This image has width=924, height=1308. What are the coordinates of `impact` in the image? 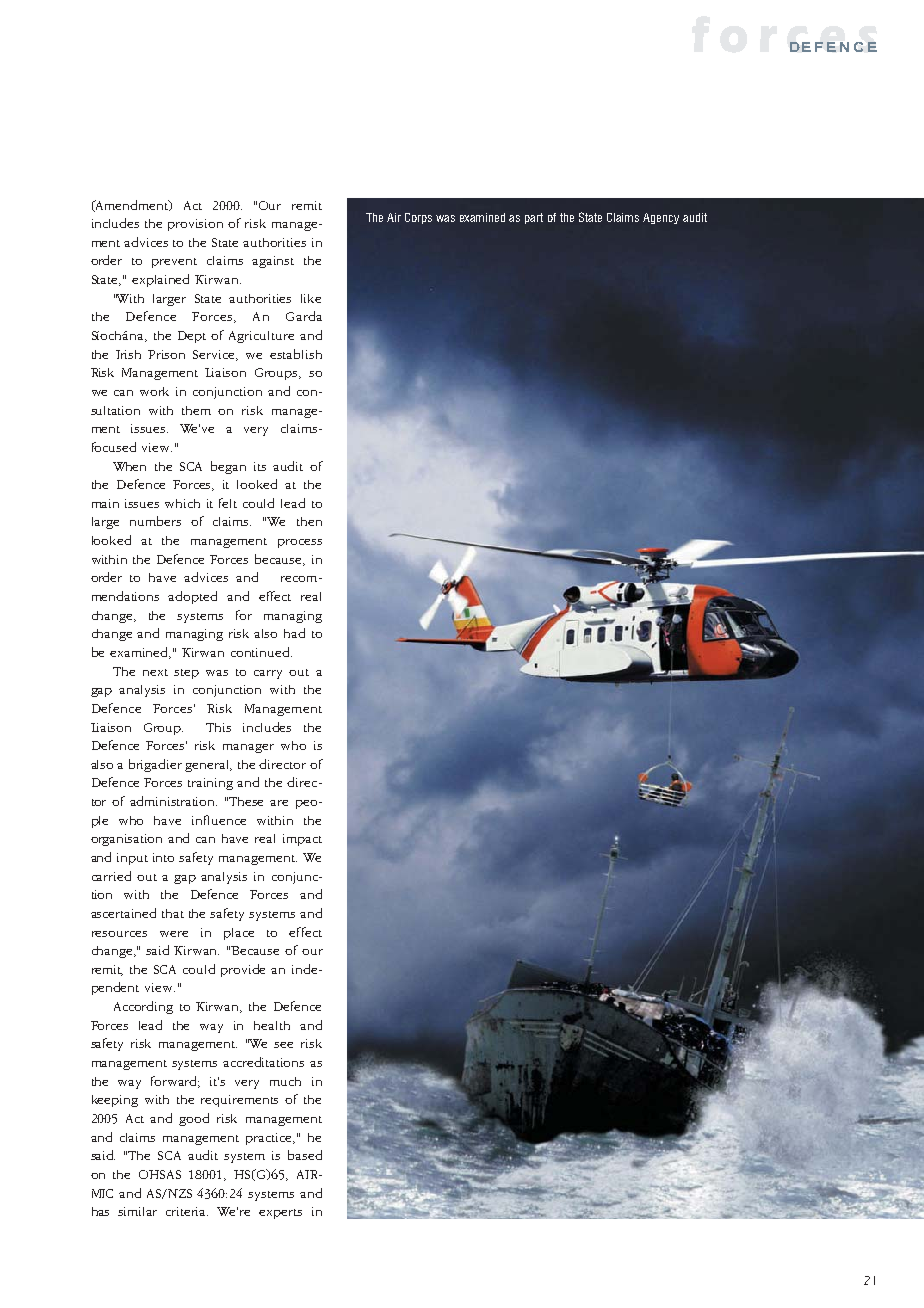 It's located at (302, 840).
